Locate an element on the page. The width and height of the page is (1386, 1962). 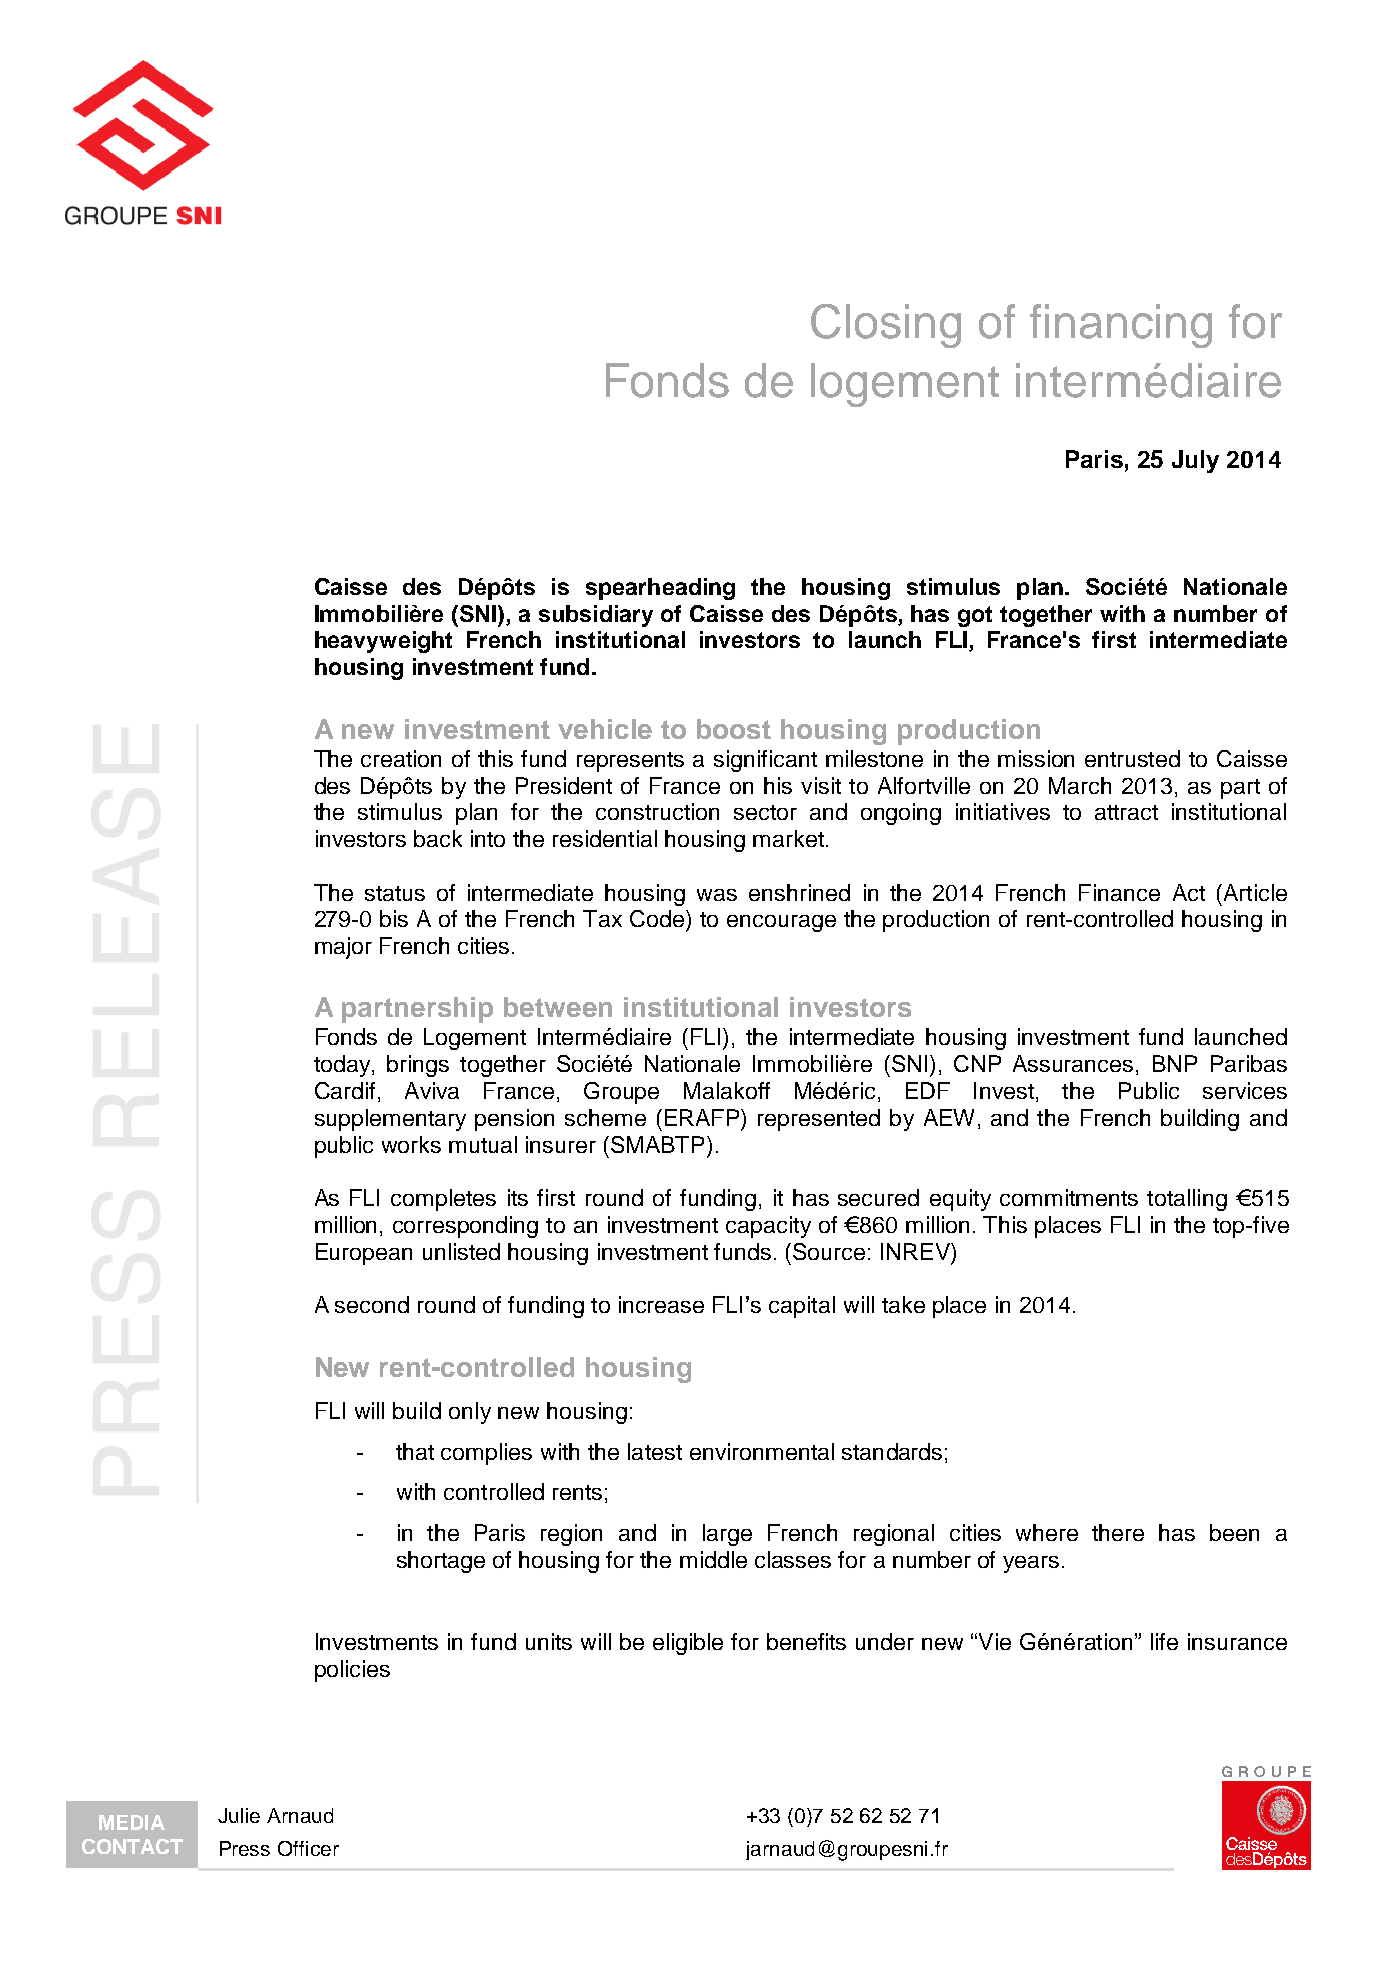
increase is located at coordinates (661, 1304).
